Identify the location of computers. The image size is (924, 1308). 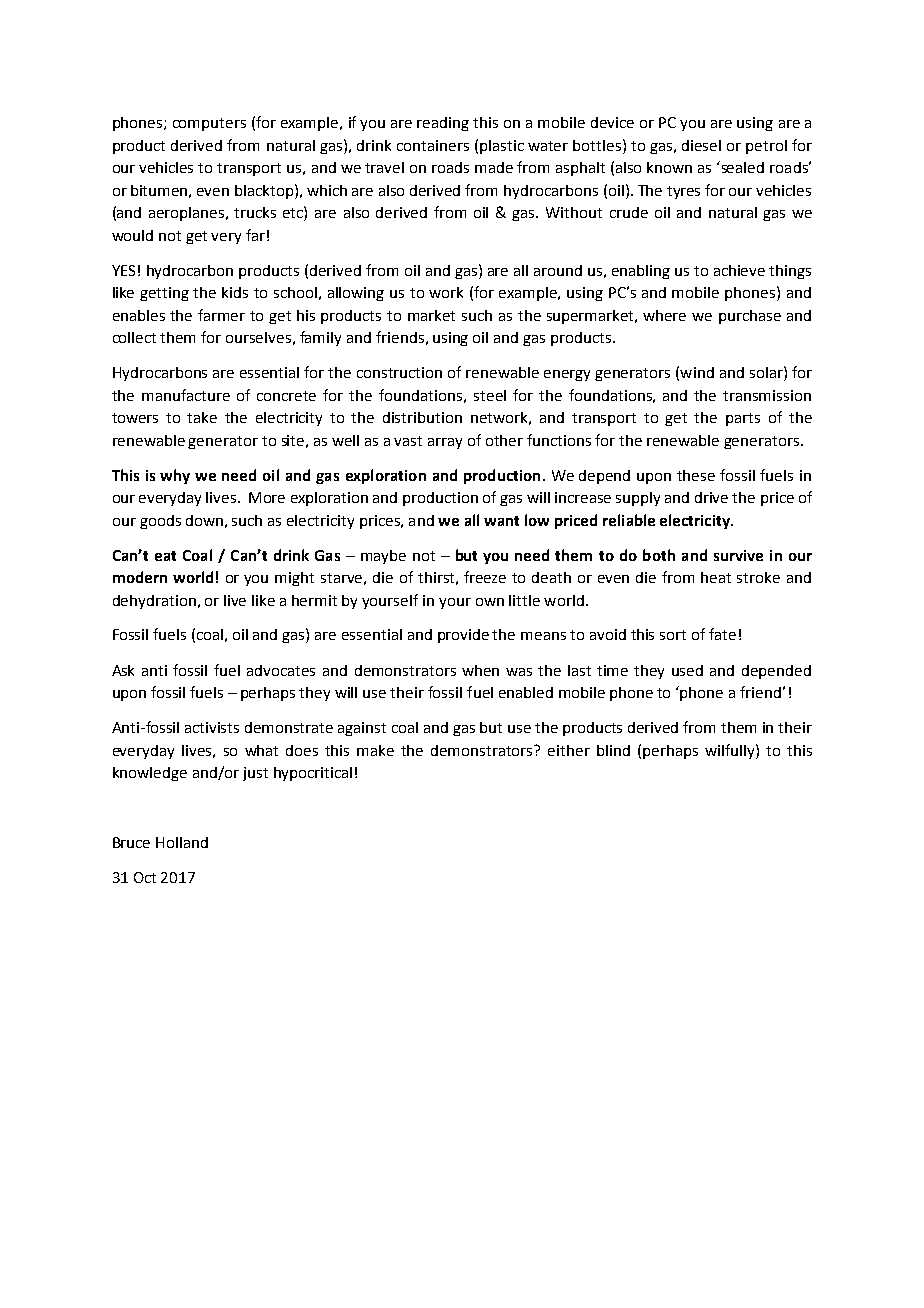
(209, 124).
